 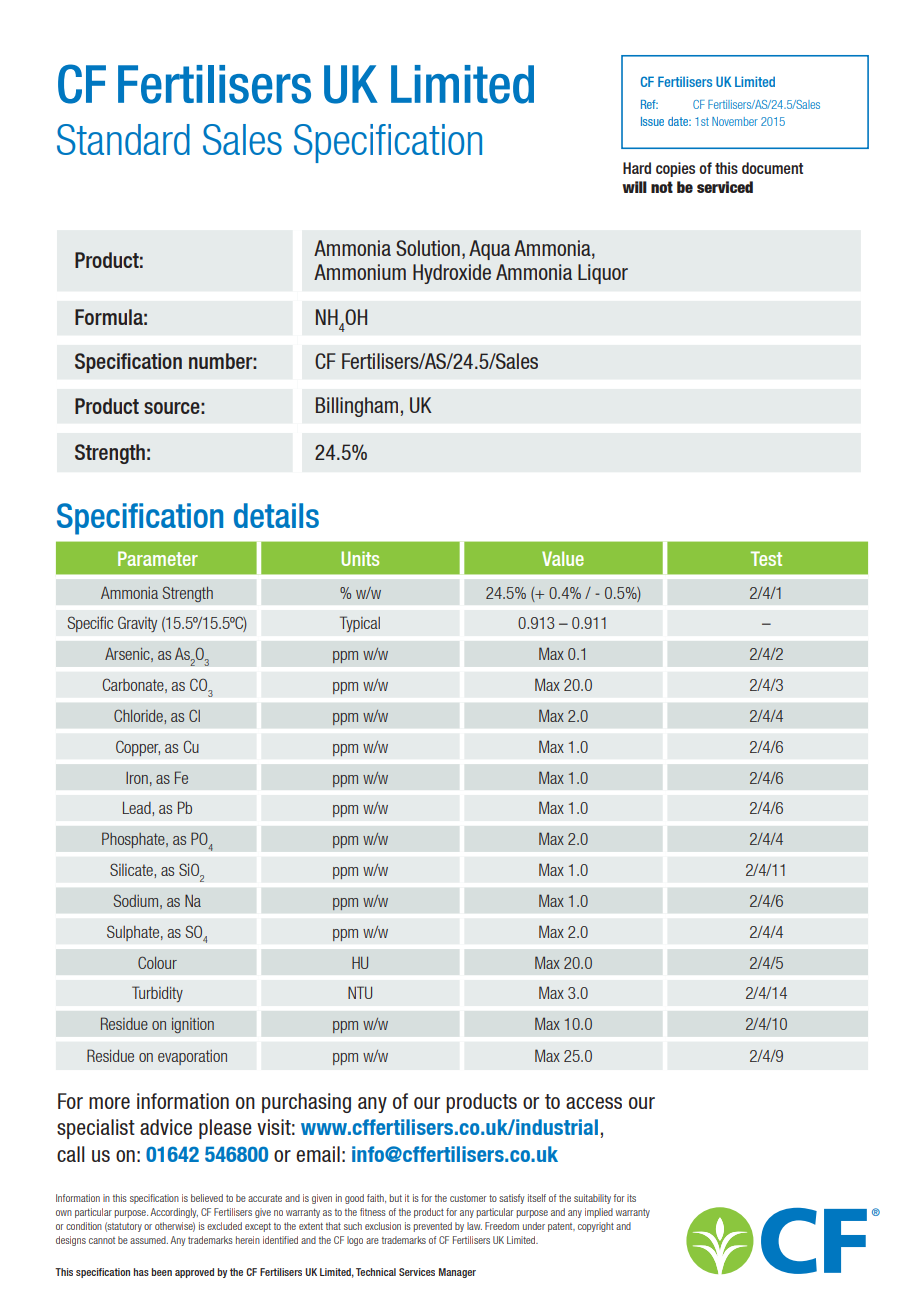 What do you see at coordinates (428, 248) in the screenshot?
I see `Solution` at bounding box center [428, 248].
